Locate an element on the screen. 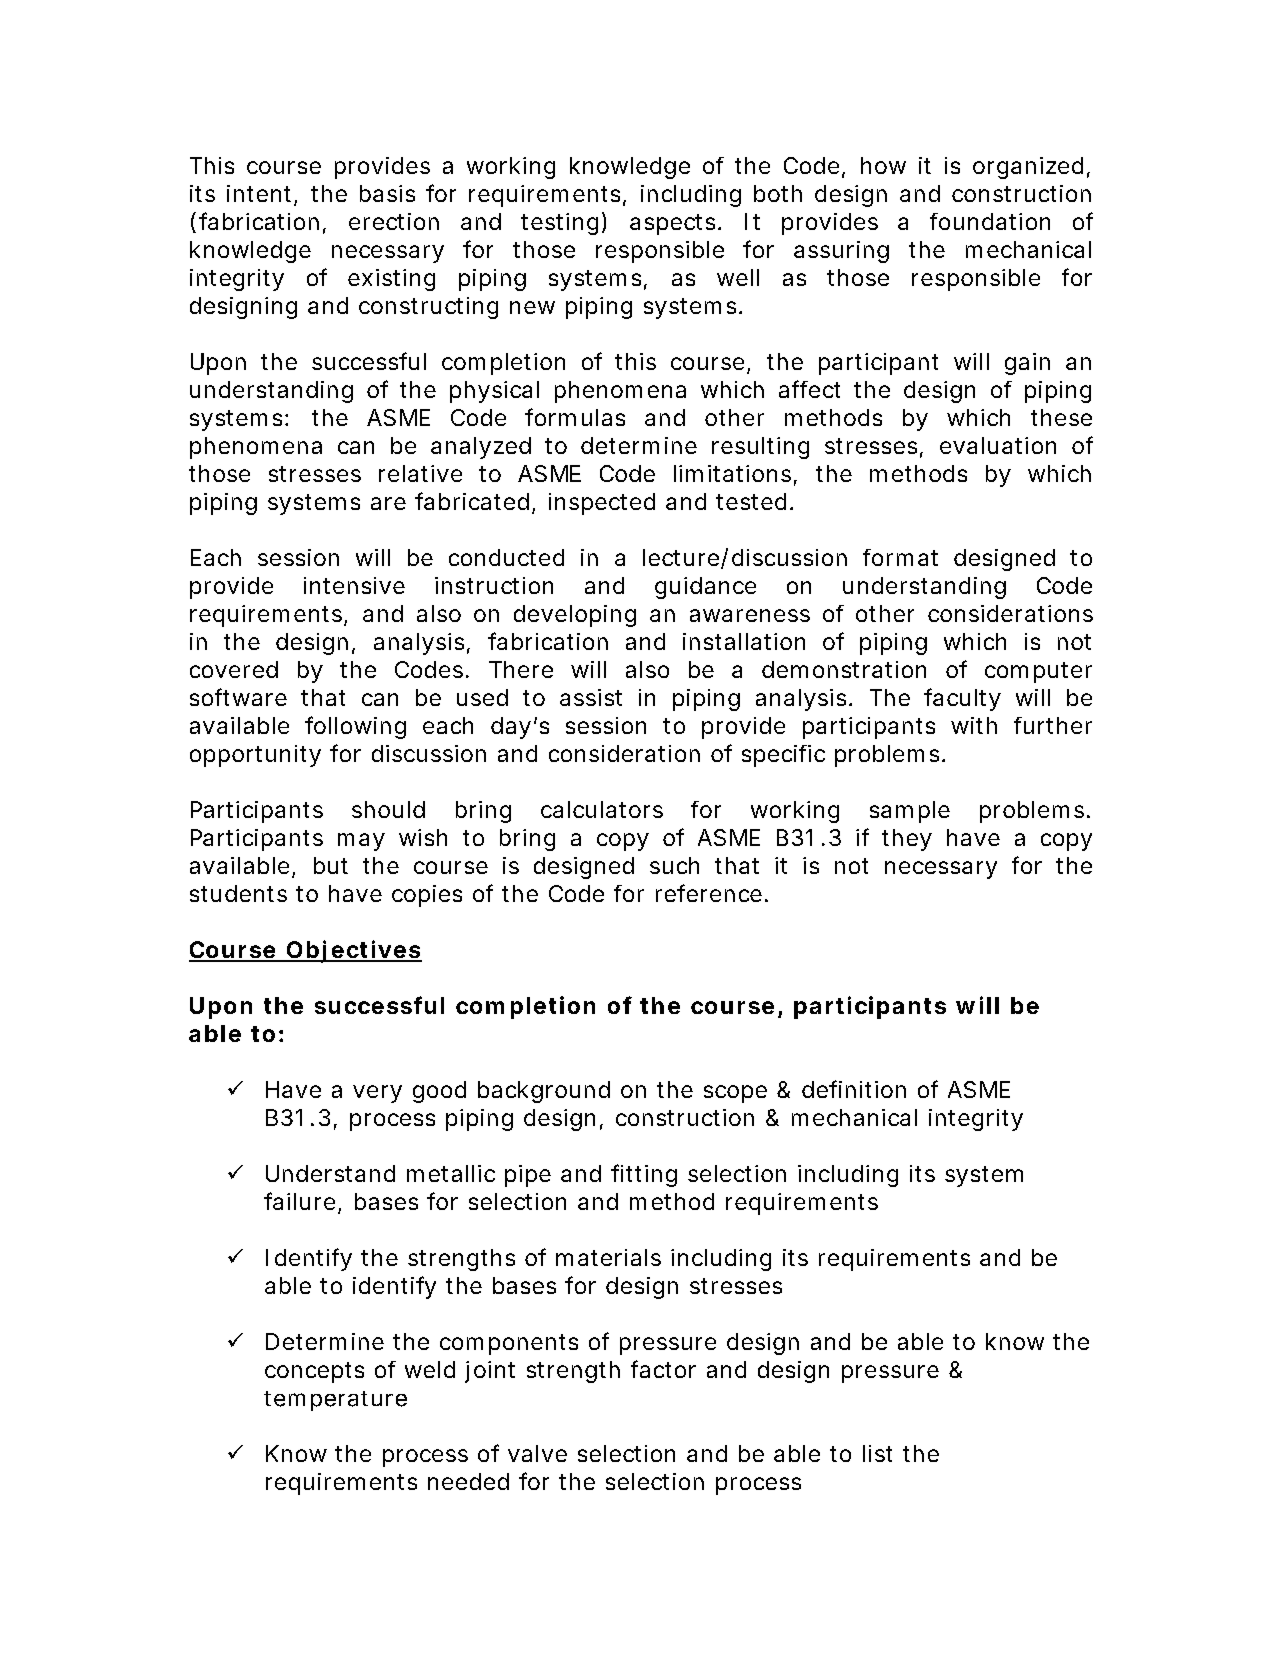 This screenshot has height=1659, width=1282. failure is located at coordinates (299, 1201).
